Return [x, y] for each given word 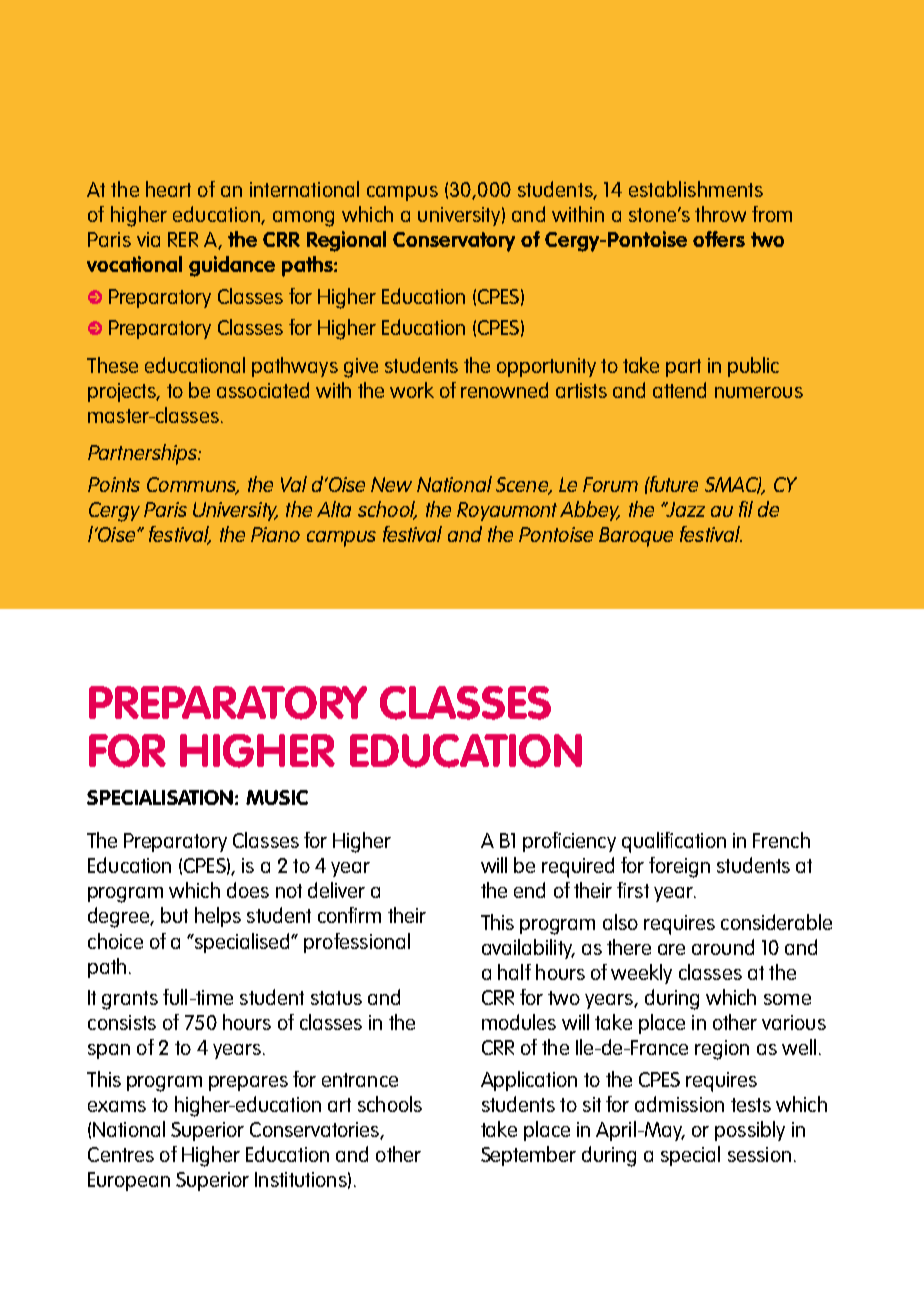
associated [263, 390]
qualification [674, 842]
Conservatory [454, 242]
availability [528, 949]
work [412, 390]
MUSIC [277, 797]
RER [183, 239]
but [174, 915]
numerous [759, 392]
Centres [121, 1154]
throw [720, 214]
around [723, 947]
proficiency [569, 842]
